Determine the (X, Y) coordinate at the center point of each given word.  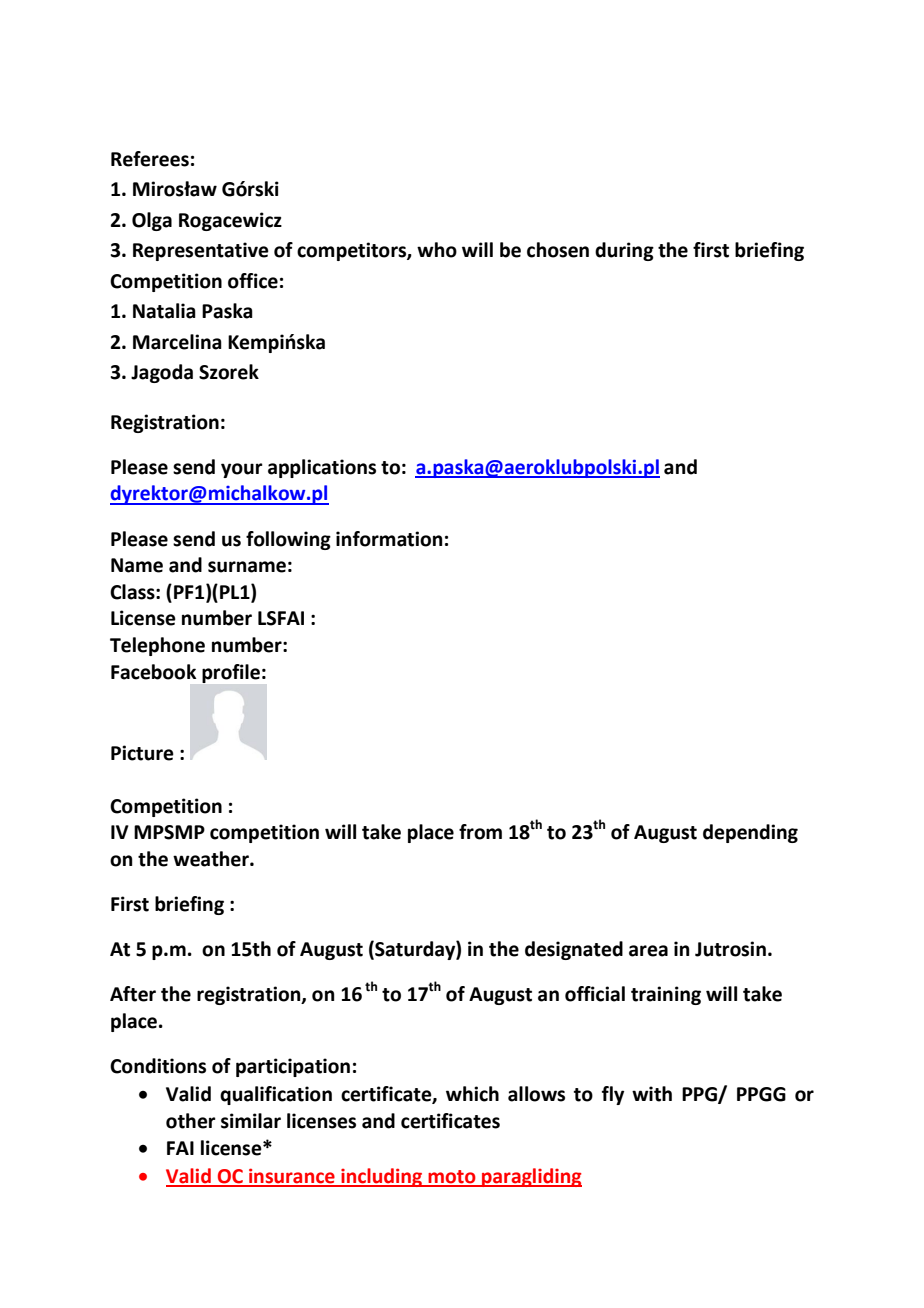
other (191, 1121)
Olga (152, 221)
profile (231, 673)
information (389, 539)
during (624, 251)
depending (750, 833)
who (437, 250)
